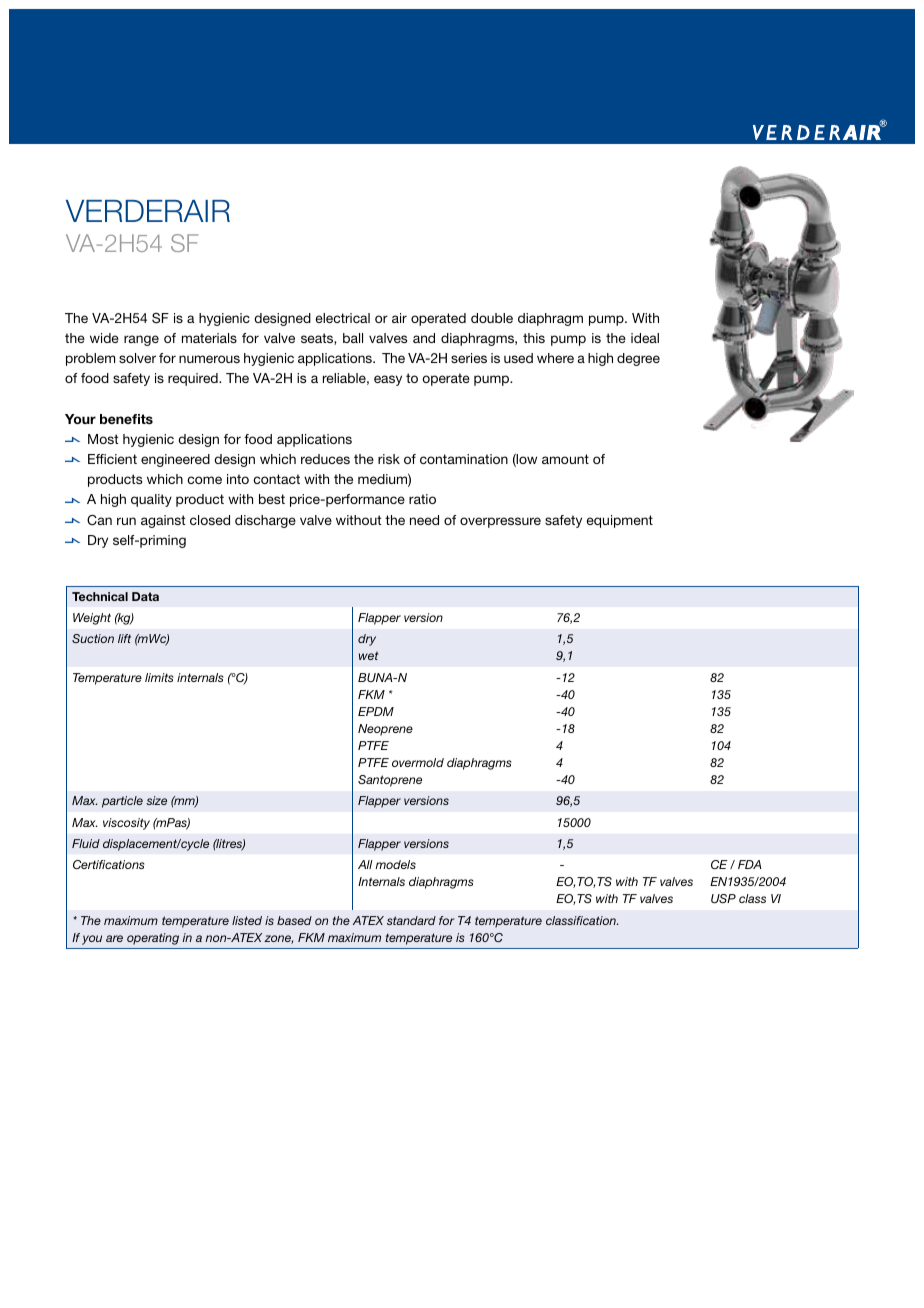  I want to click on ideal, so click(645, 338).
